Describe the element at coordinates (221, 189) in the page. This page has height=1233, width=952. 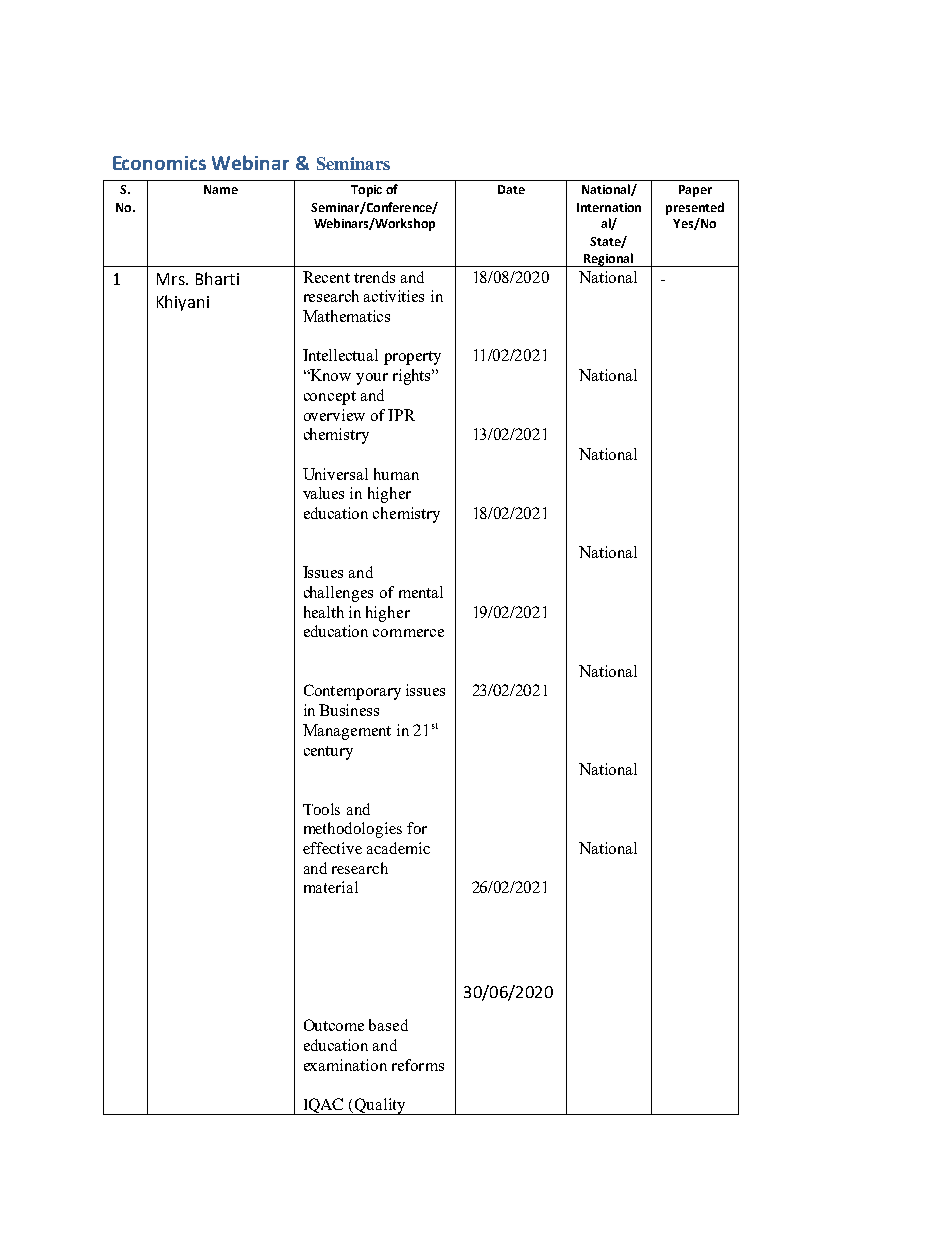
I see `Name` at that location.
